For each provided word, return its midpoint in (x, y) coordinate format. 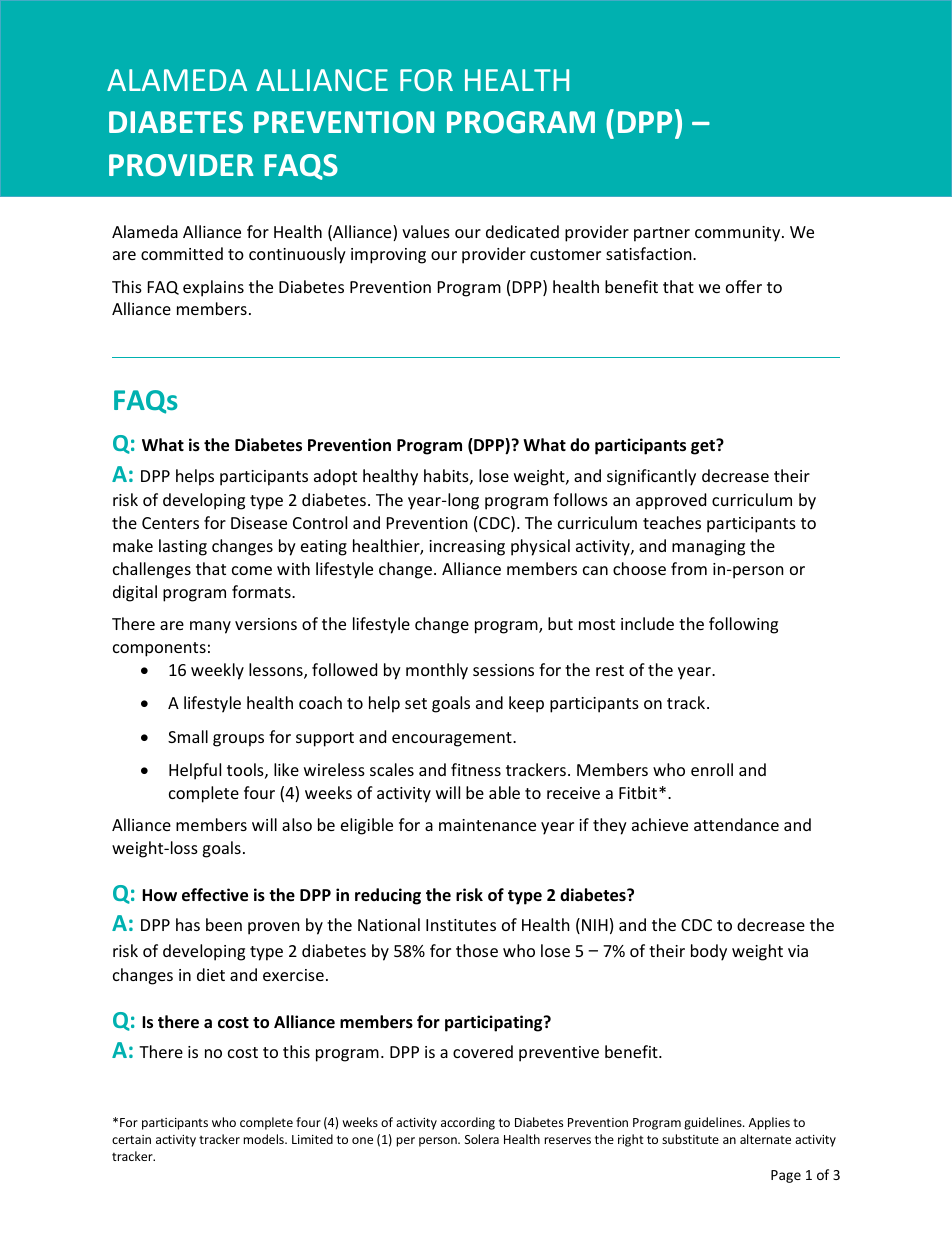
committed (182, 253)
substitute (690, 1139)
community (739, 234)
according (468, 1123)
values (426, 231)
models (265, 1139)
